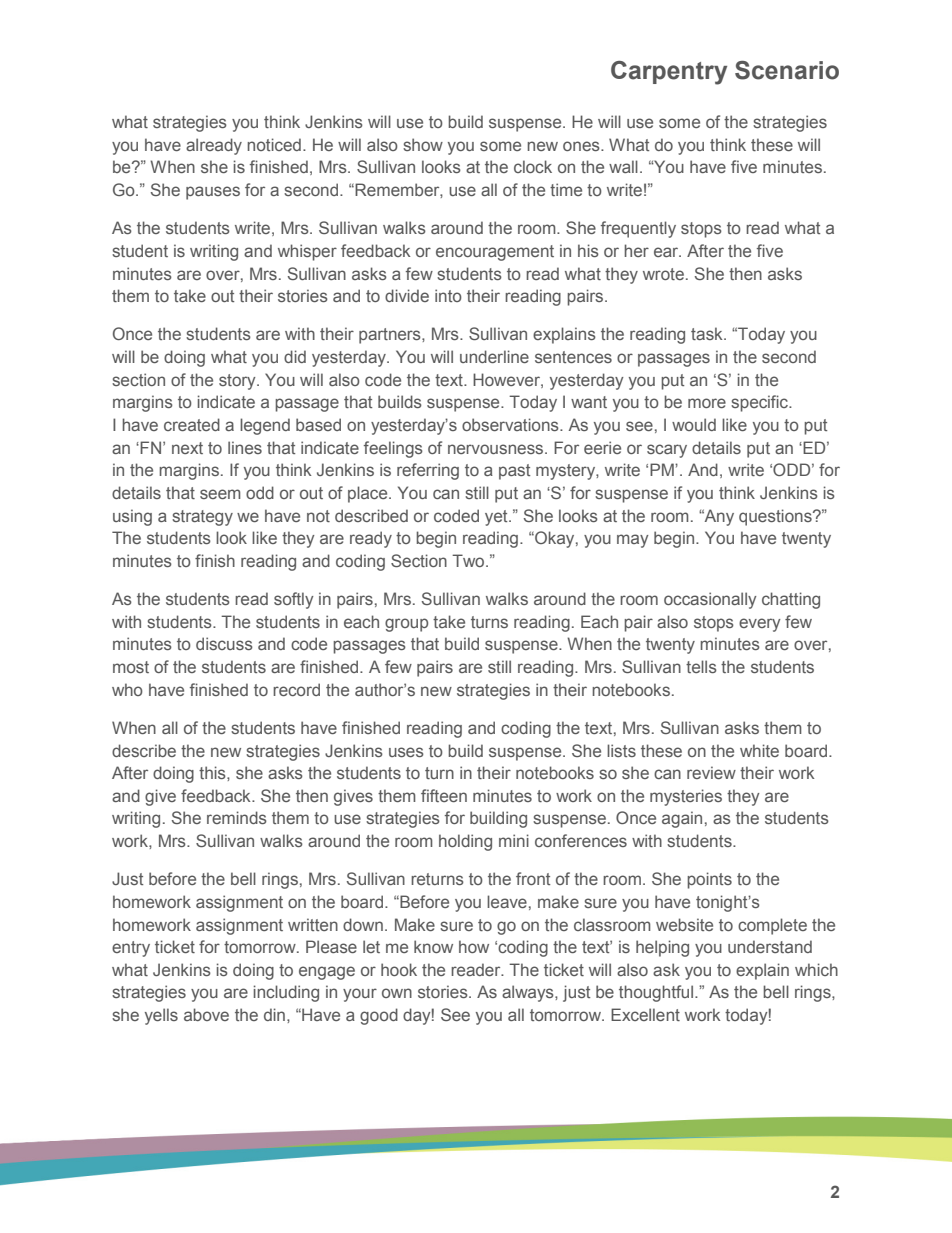 This screenshot has height=1233, width=952. Describe the element at coordinates (787, 70) in the screenshot. I see `Scenario` at that location.
